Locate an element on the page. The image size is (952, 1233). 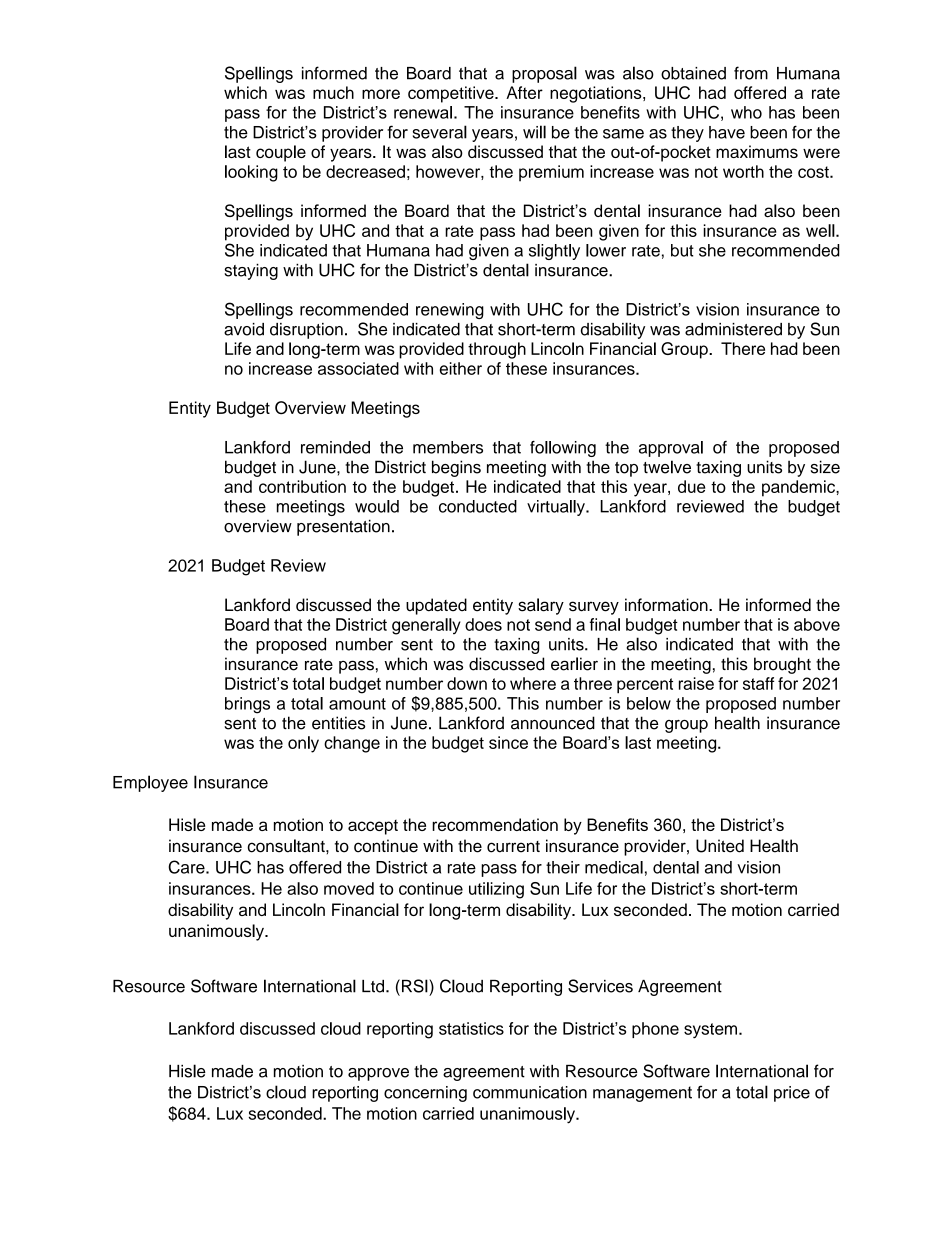
competitive is located at coordinates (452, 94).
